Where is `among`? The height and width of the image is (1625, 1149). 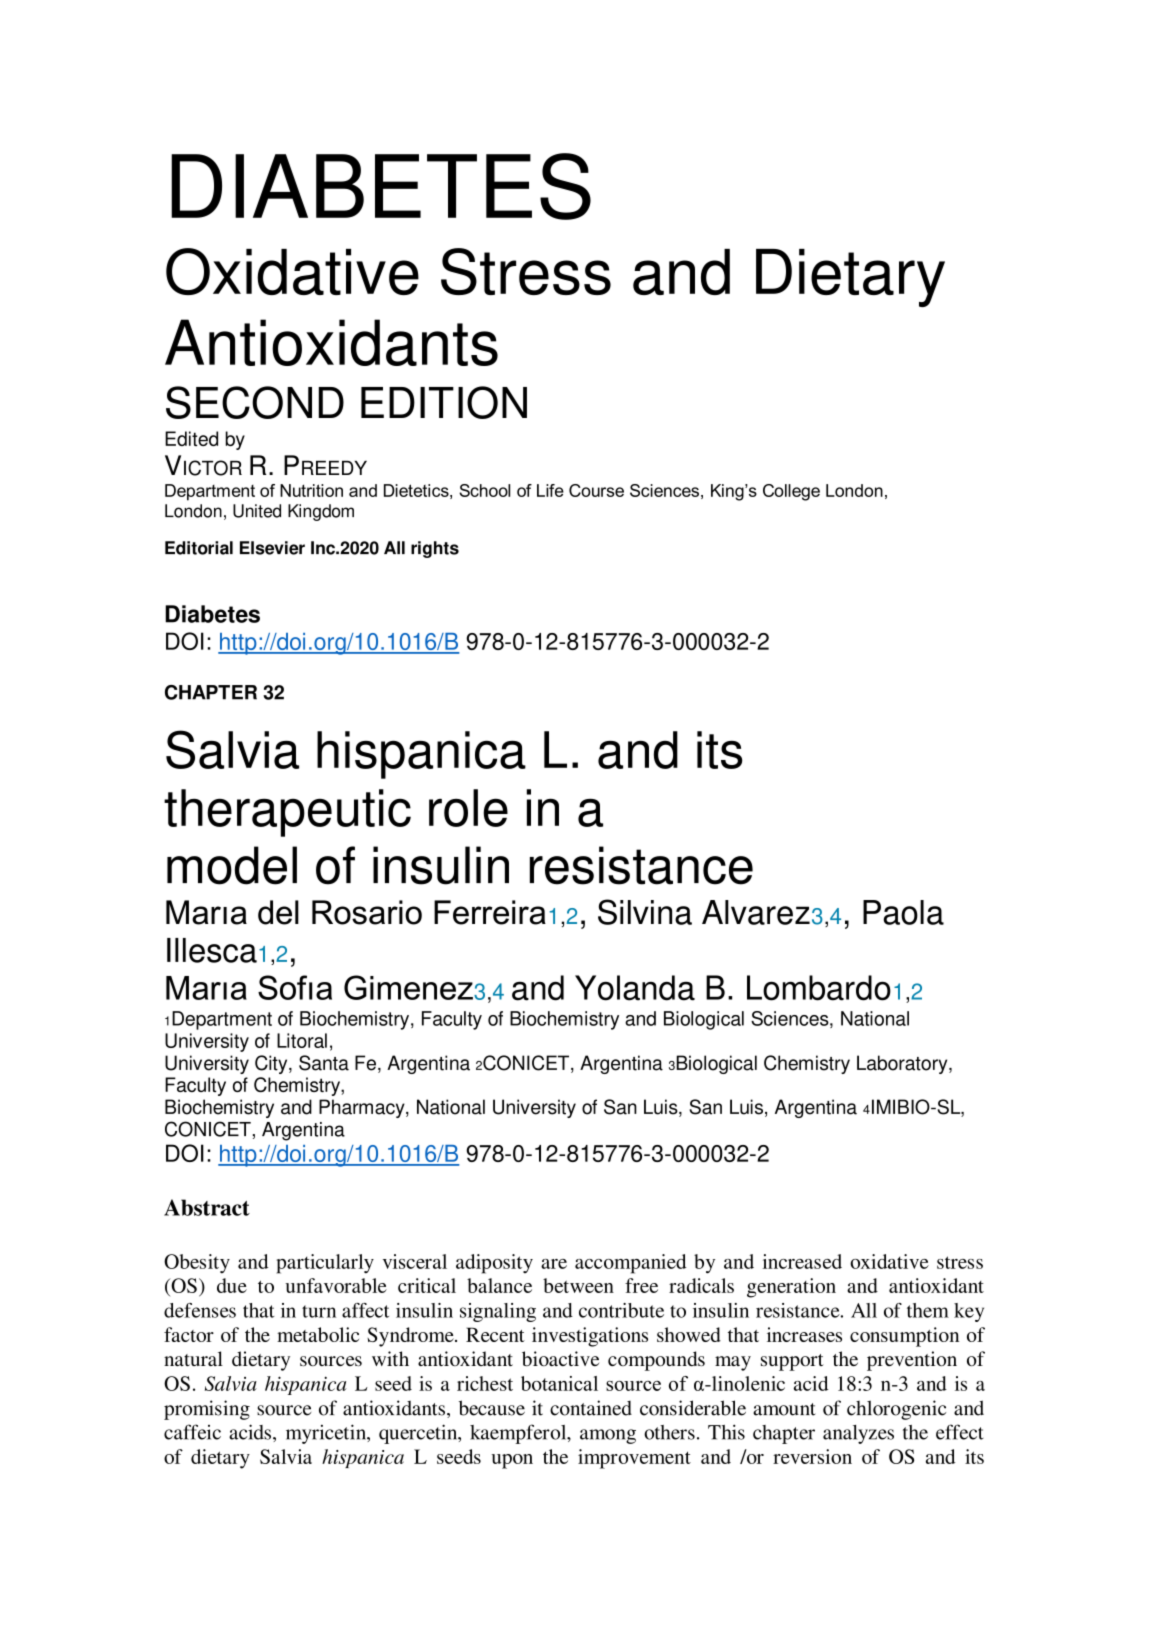 among is located at coordinates (608, 1436).
